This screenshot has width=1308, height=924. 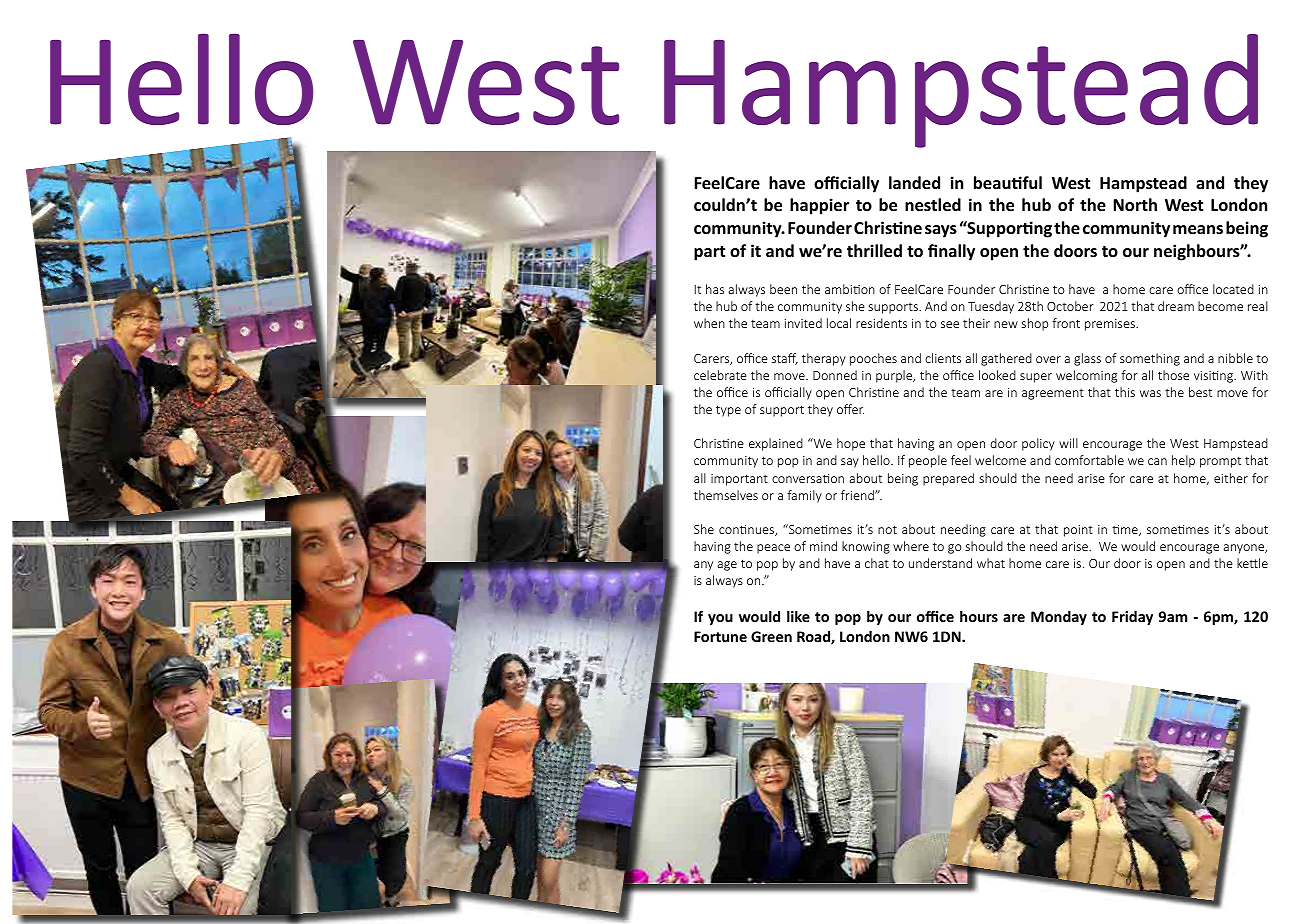 I want to click on conversation, so click(x=808, y=478).
